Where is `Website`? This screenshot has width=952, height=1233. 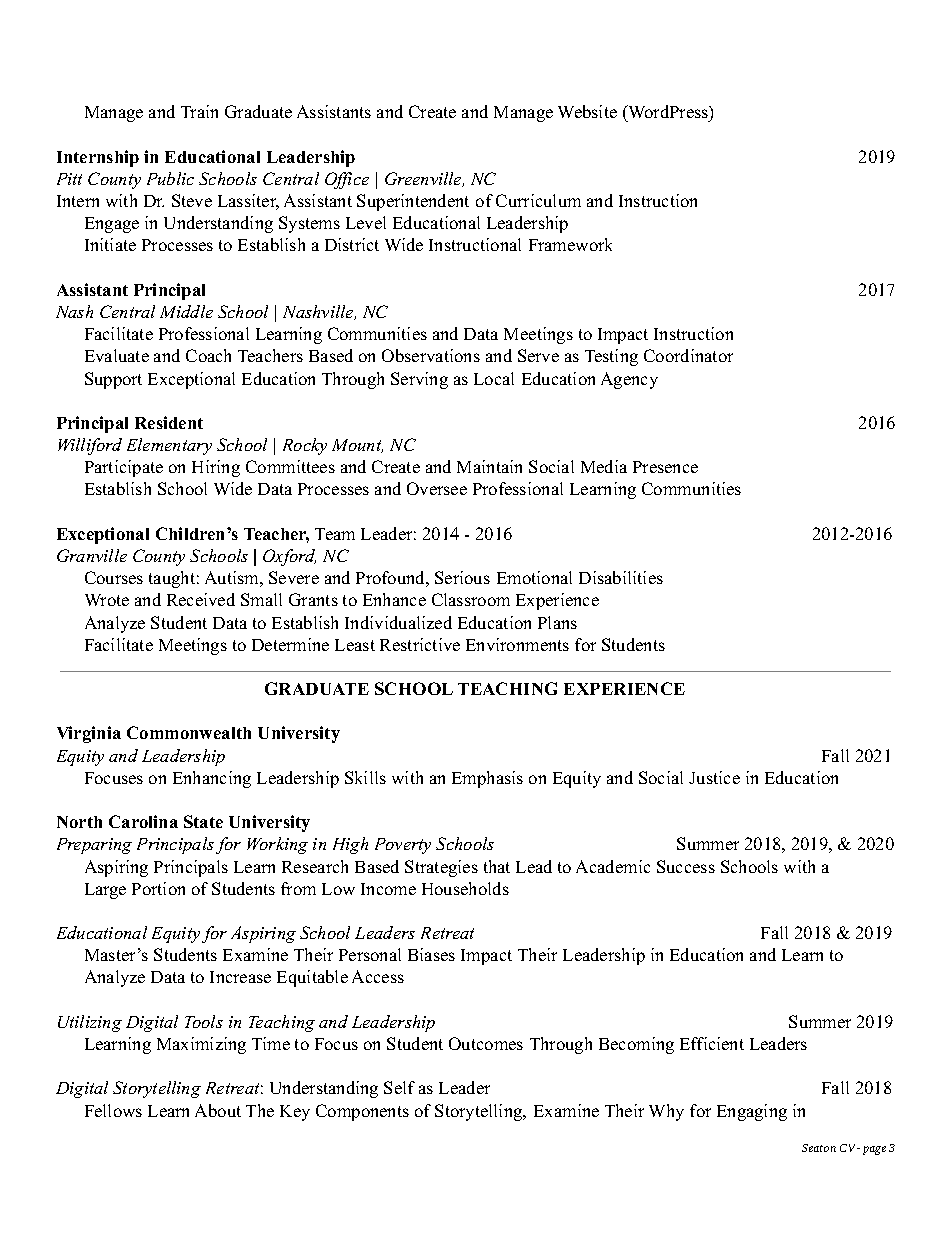 Website is located at coordinates (587, 111).
